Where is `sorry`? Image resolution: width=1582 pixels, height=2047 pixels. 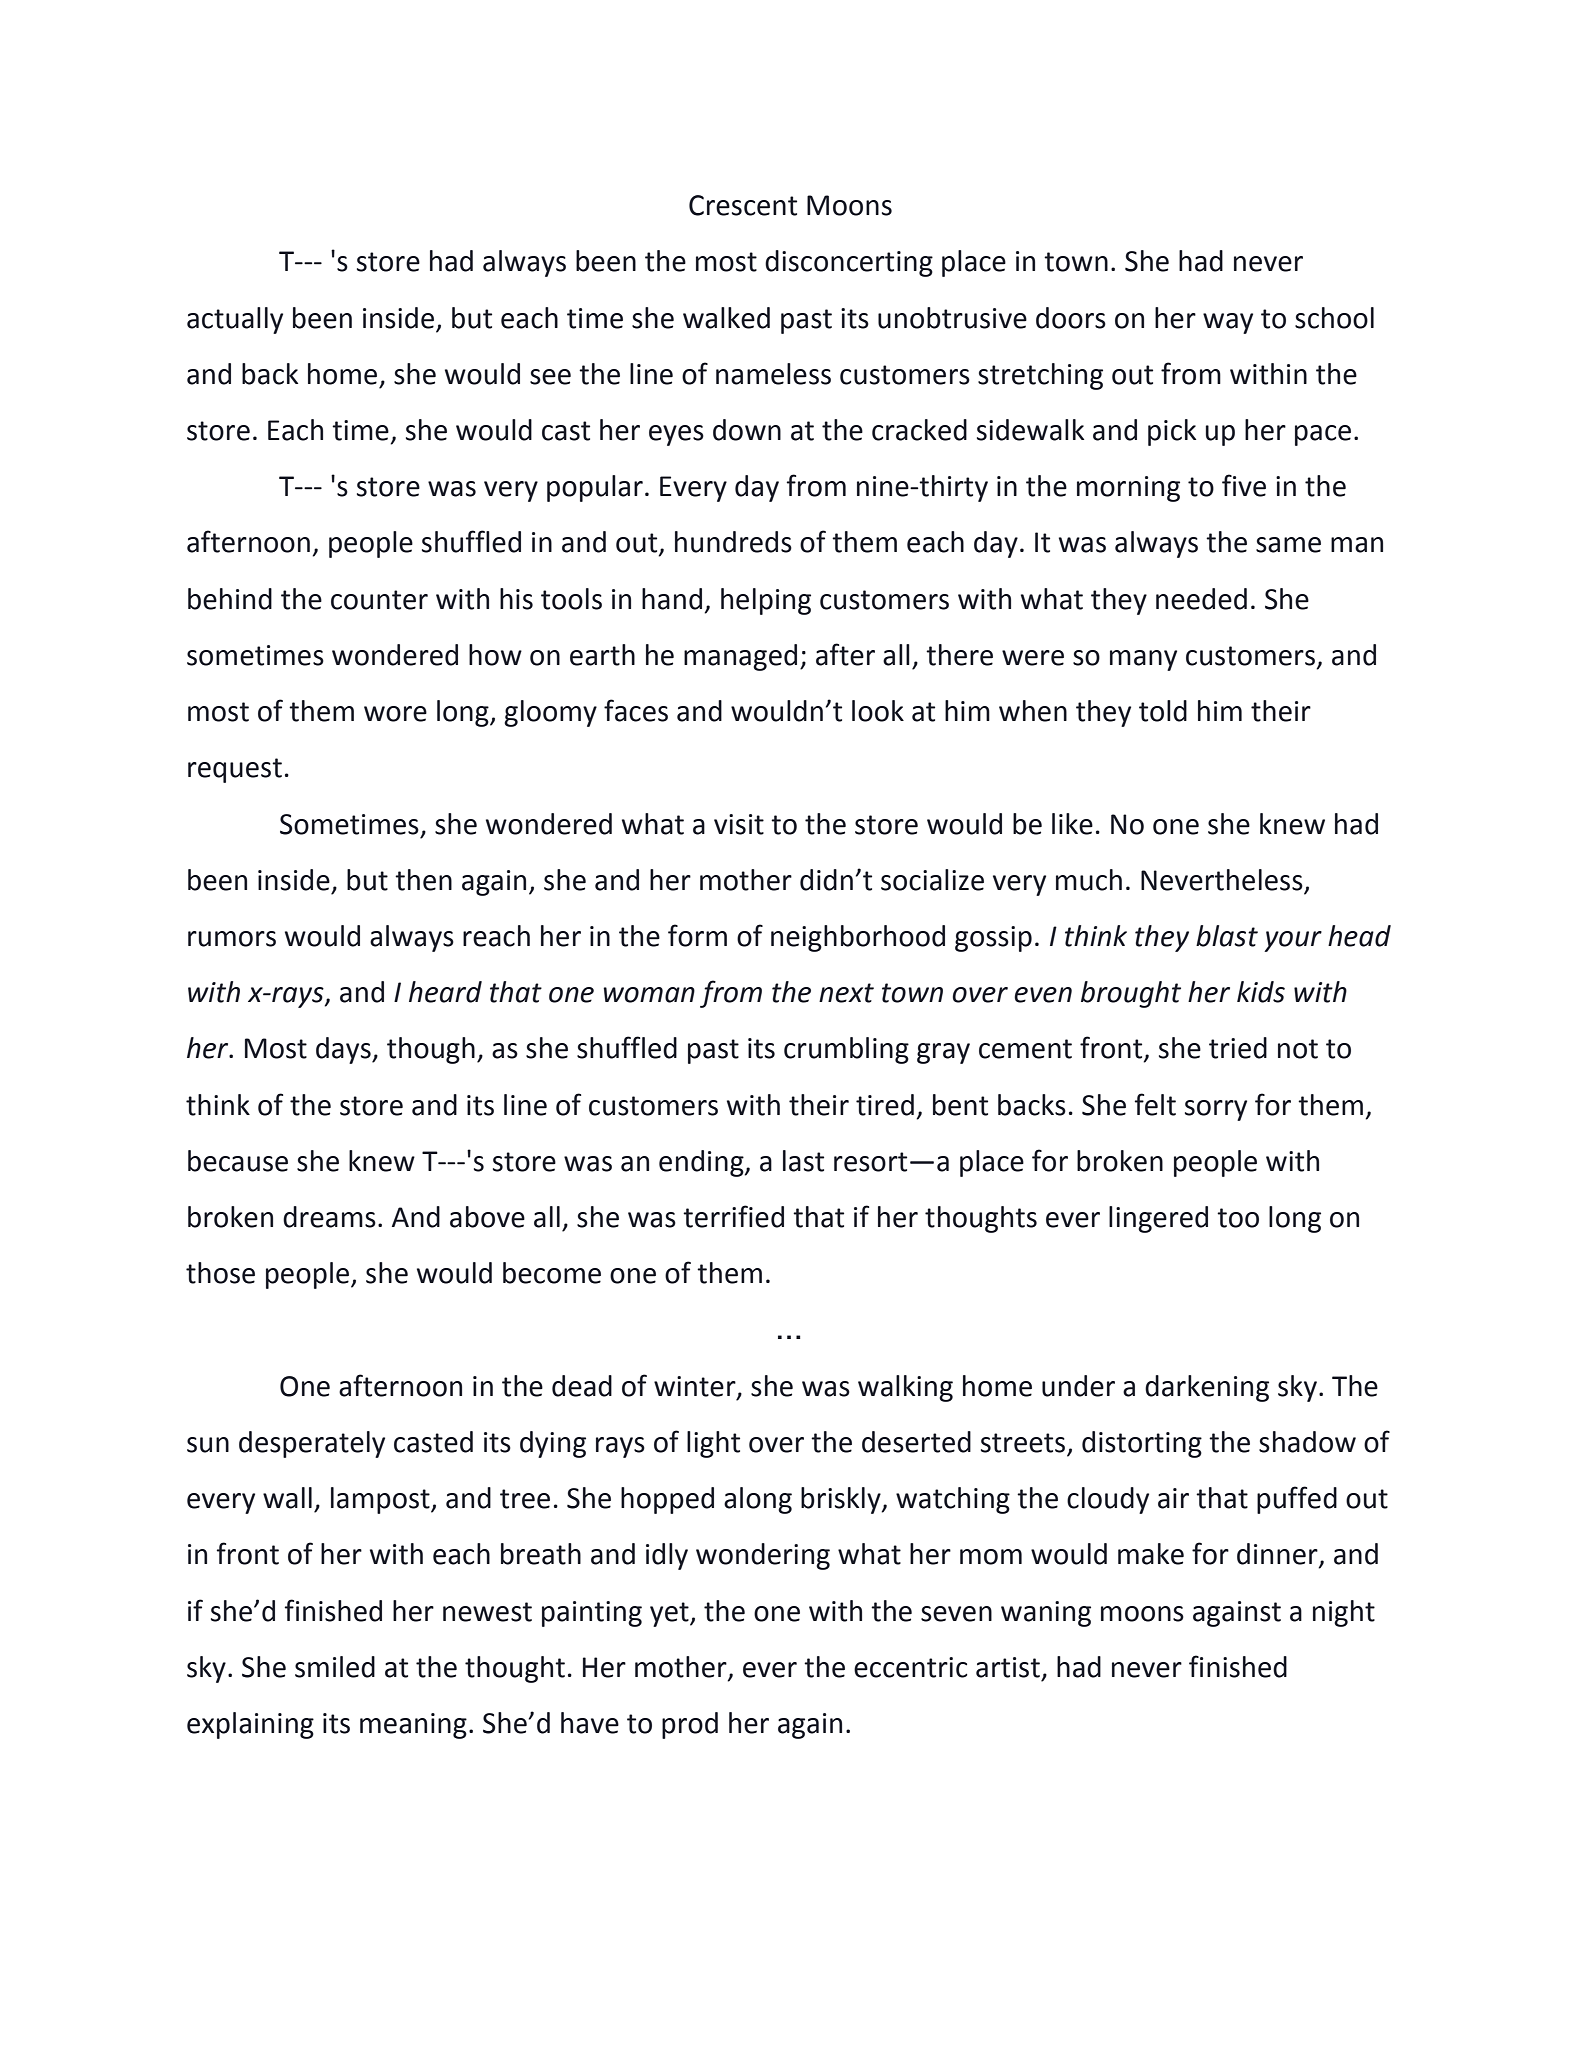 sorry is located at coordinates (1216, 1110).
